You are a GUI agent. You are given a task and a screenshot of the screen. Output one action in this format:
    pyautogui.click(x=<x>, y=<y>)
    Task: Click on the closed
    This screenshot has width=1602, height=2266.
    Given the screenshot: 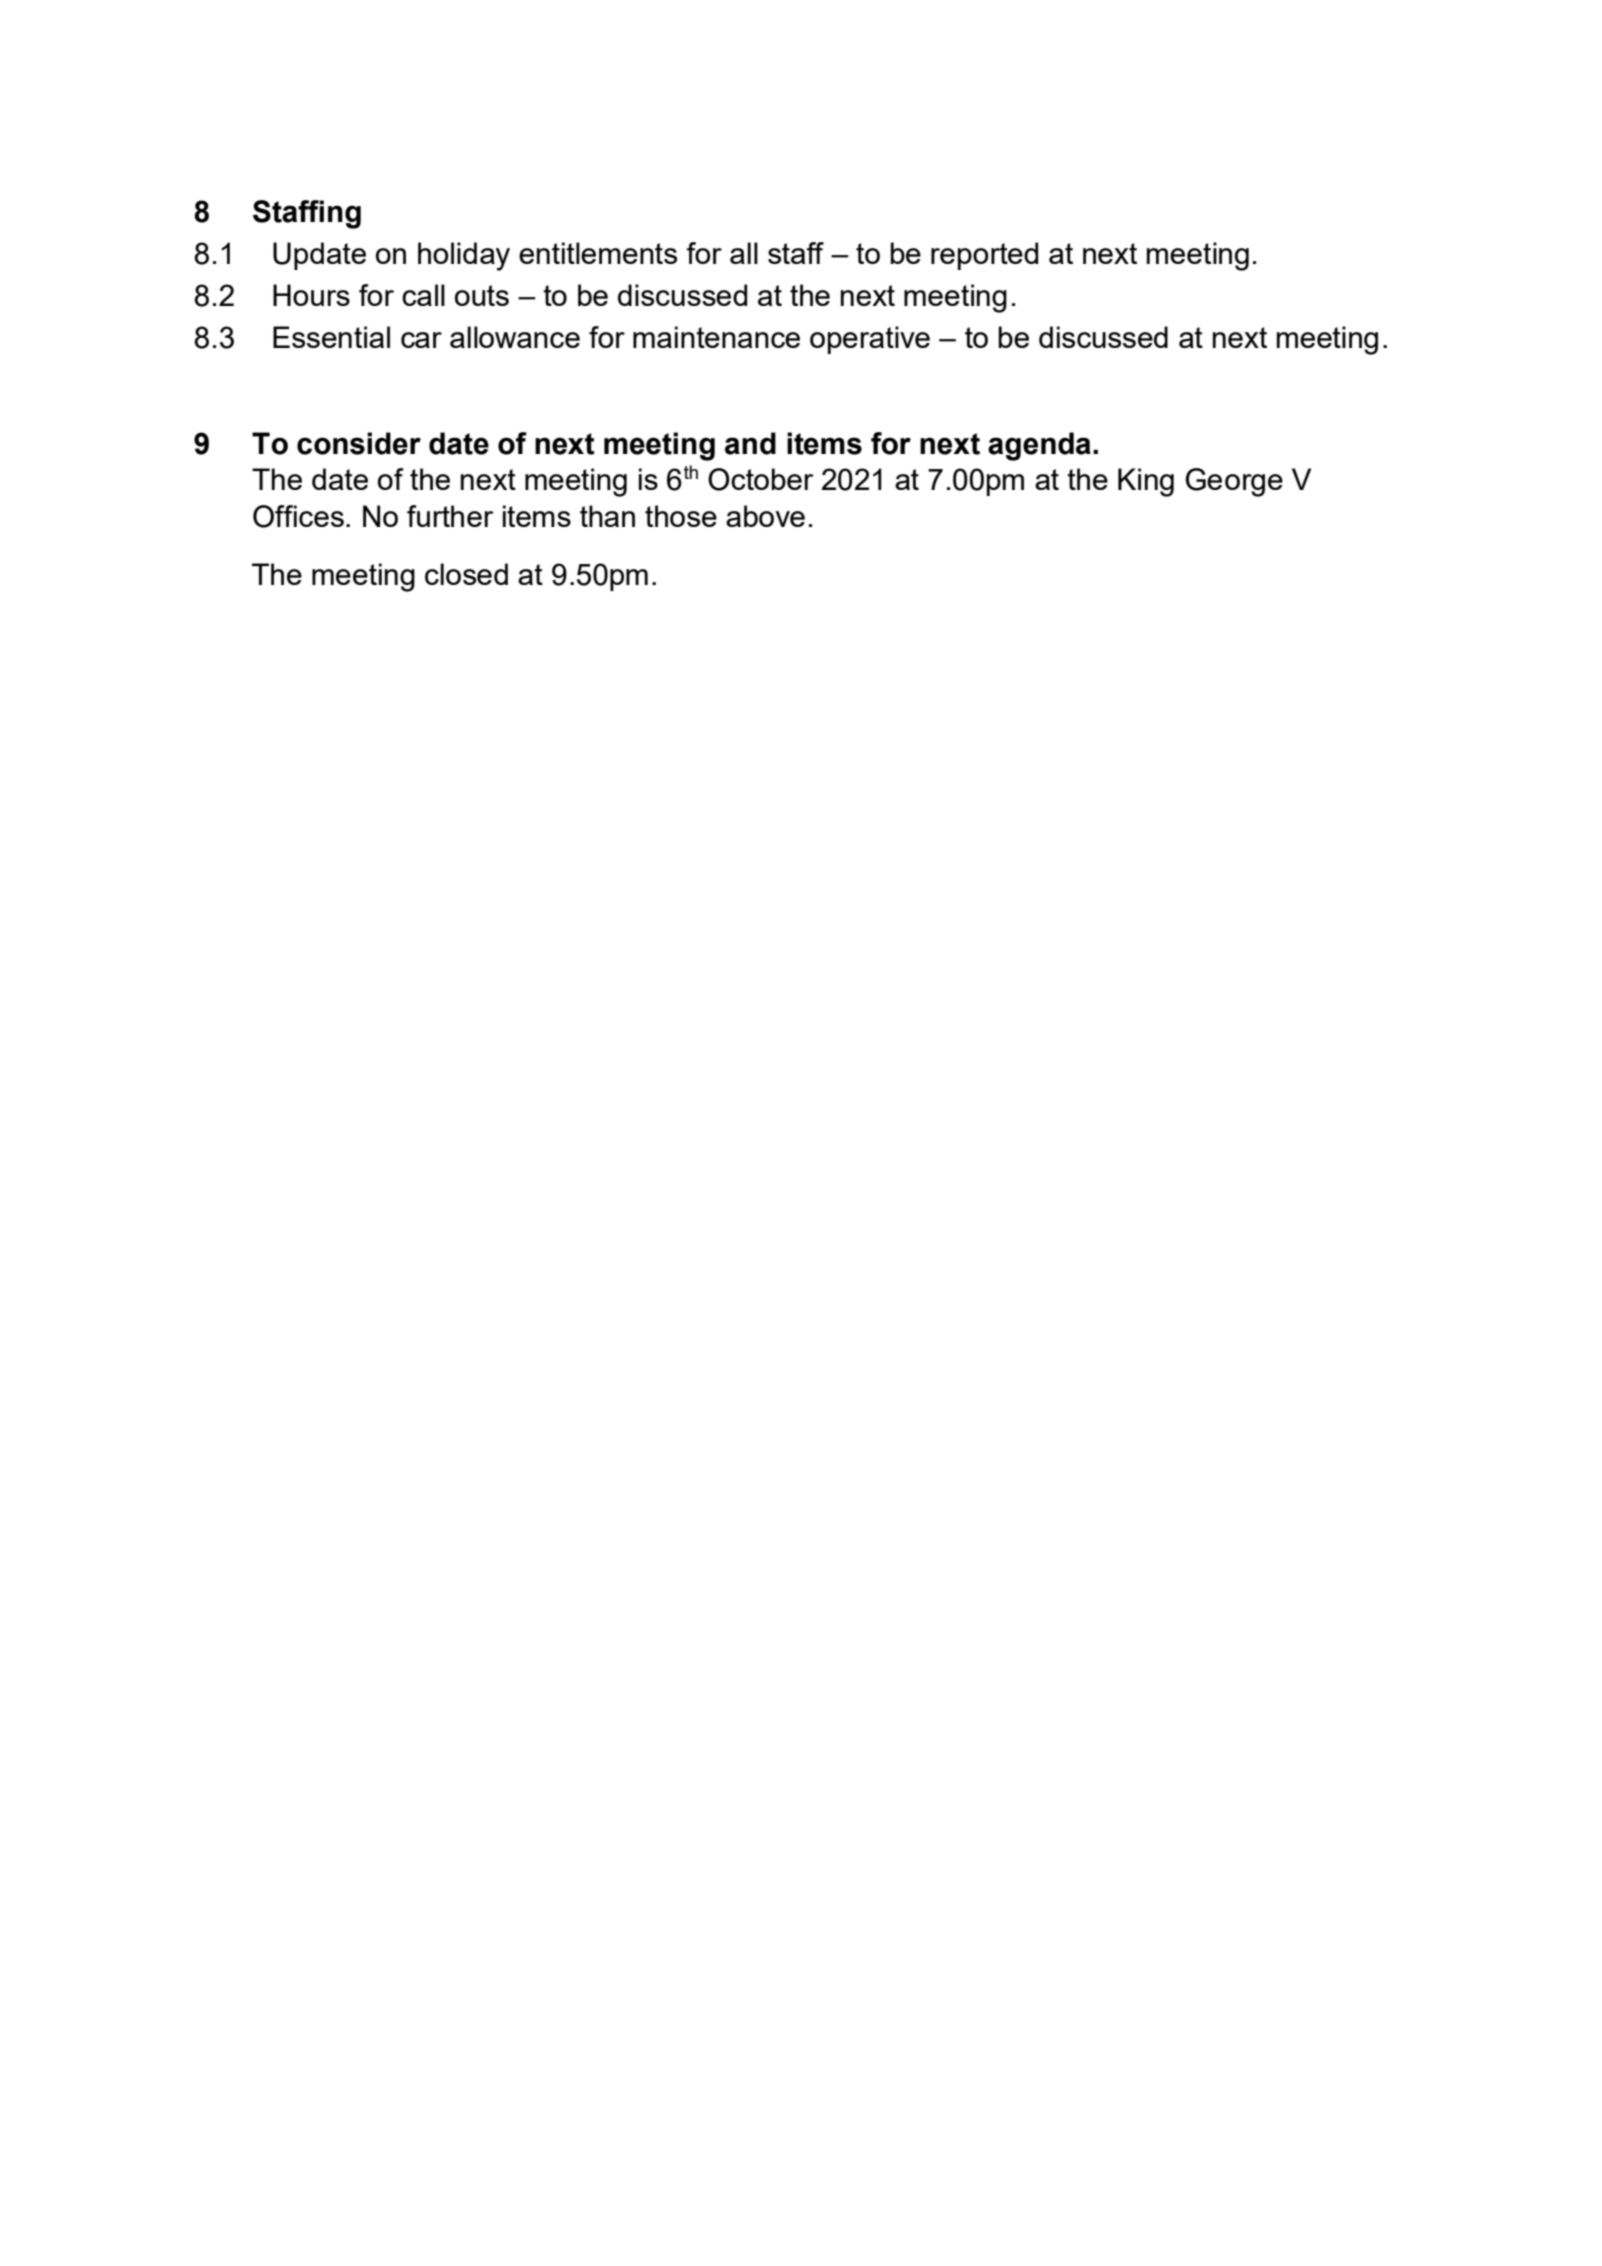 What is the action you would take?
    pyautogui.click(x=466, y=574)
